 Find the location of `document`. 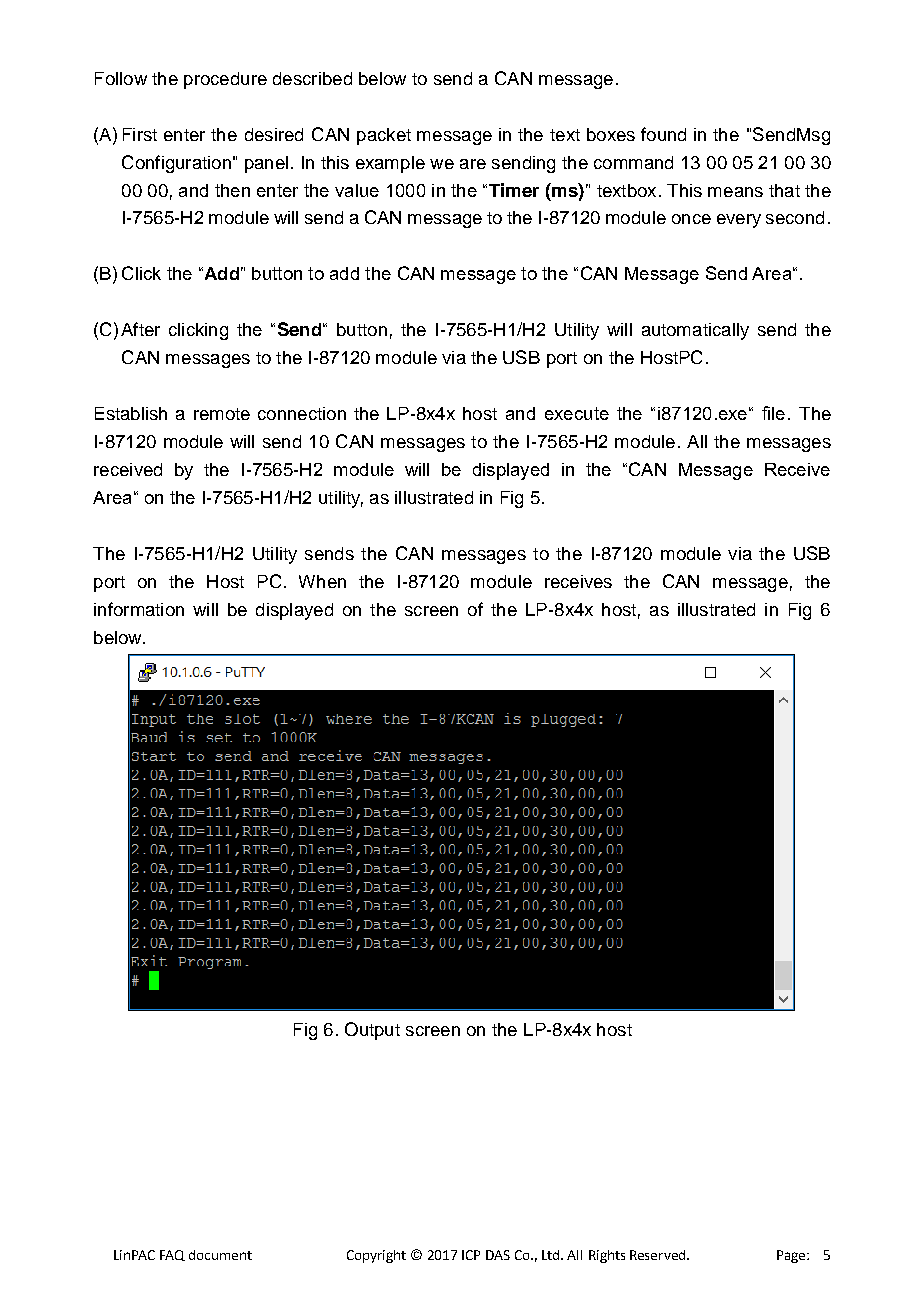

document is located at coordinates (220, 1255).
